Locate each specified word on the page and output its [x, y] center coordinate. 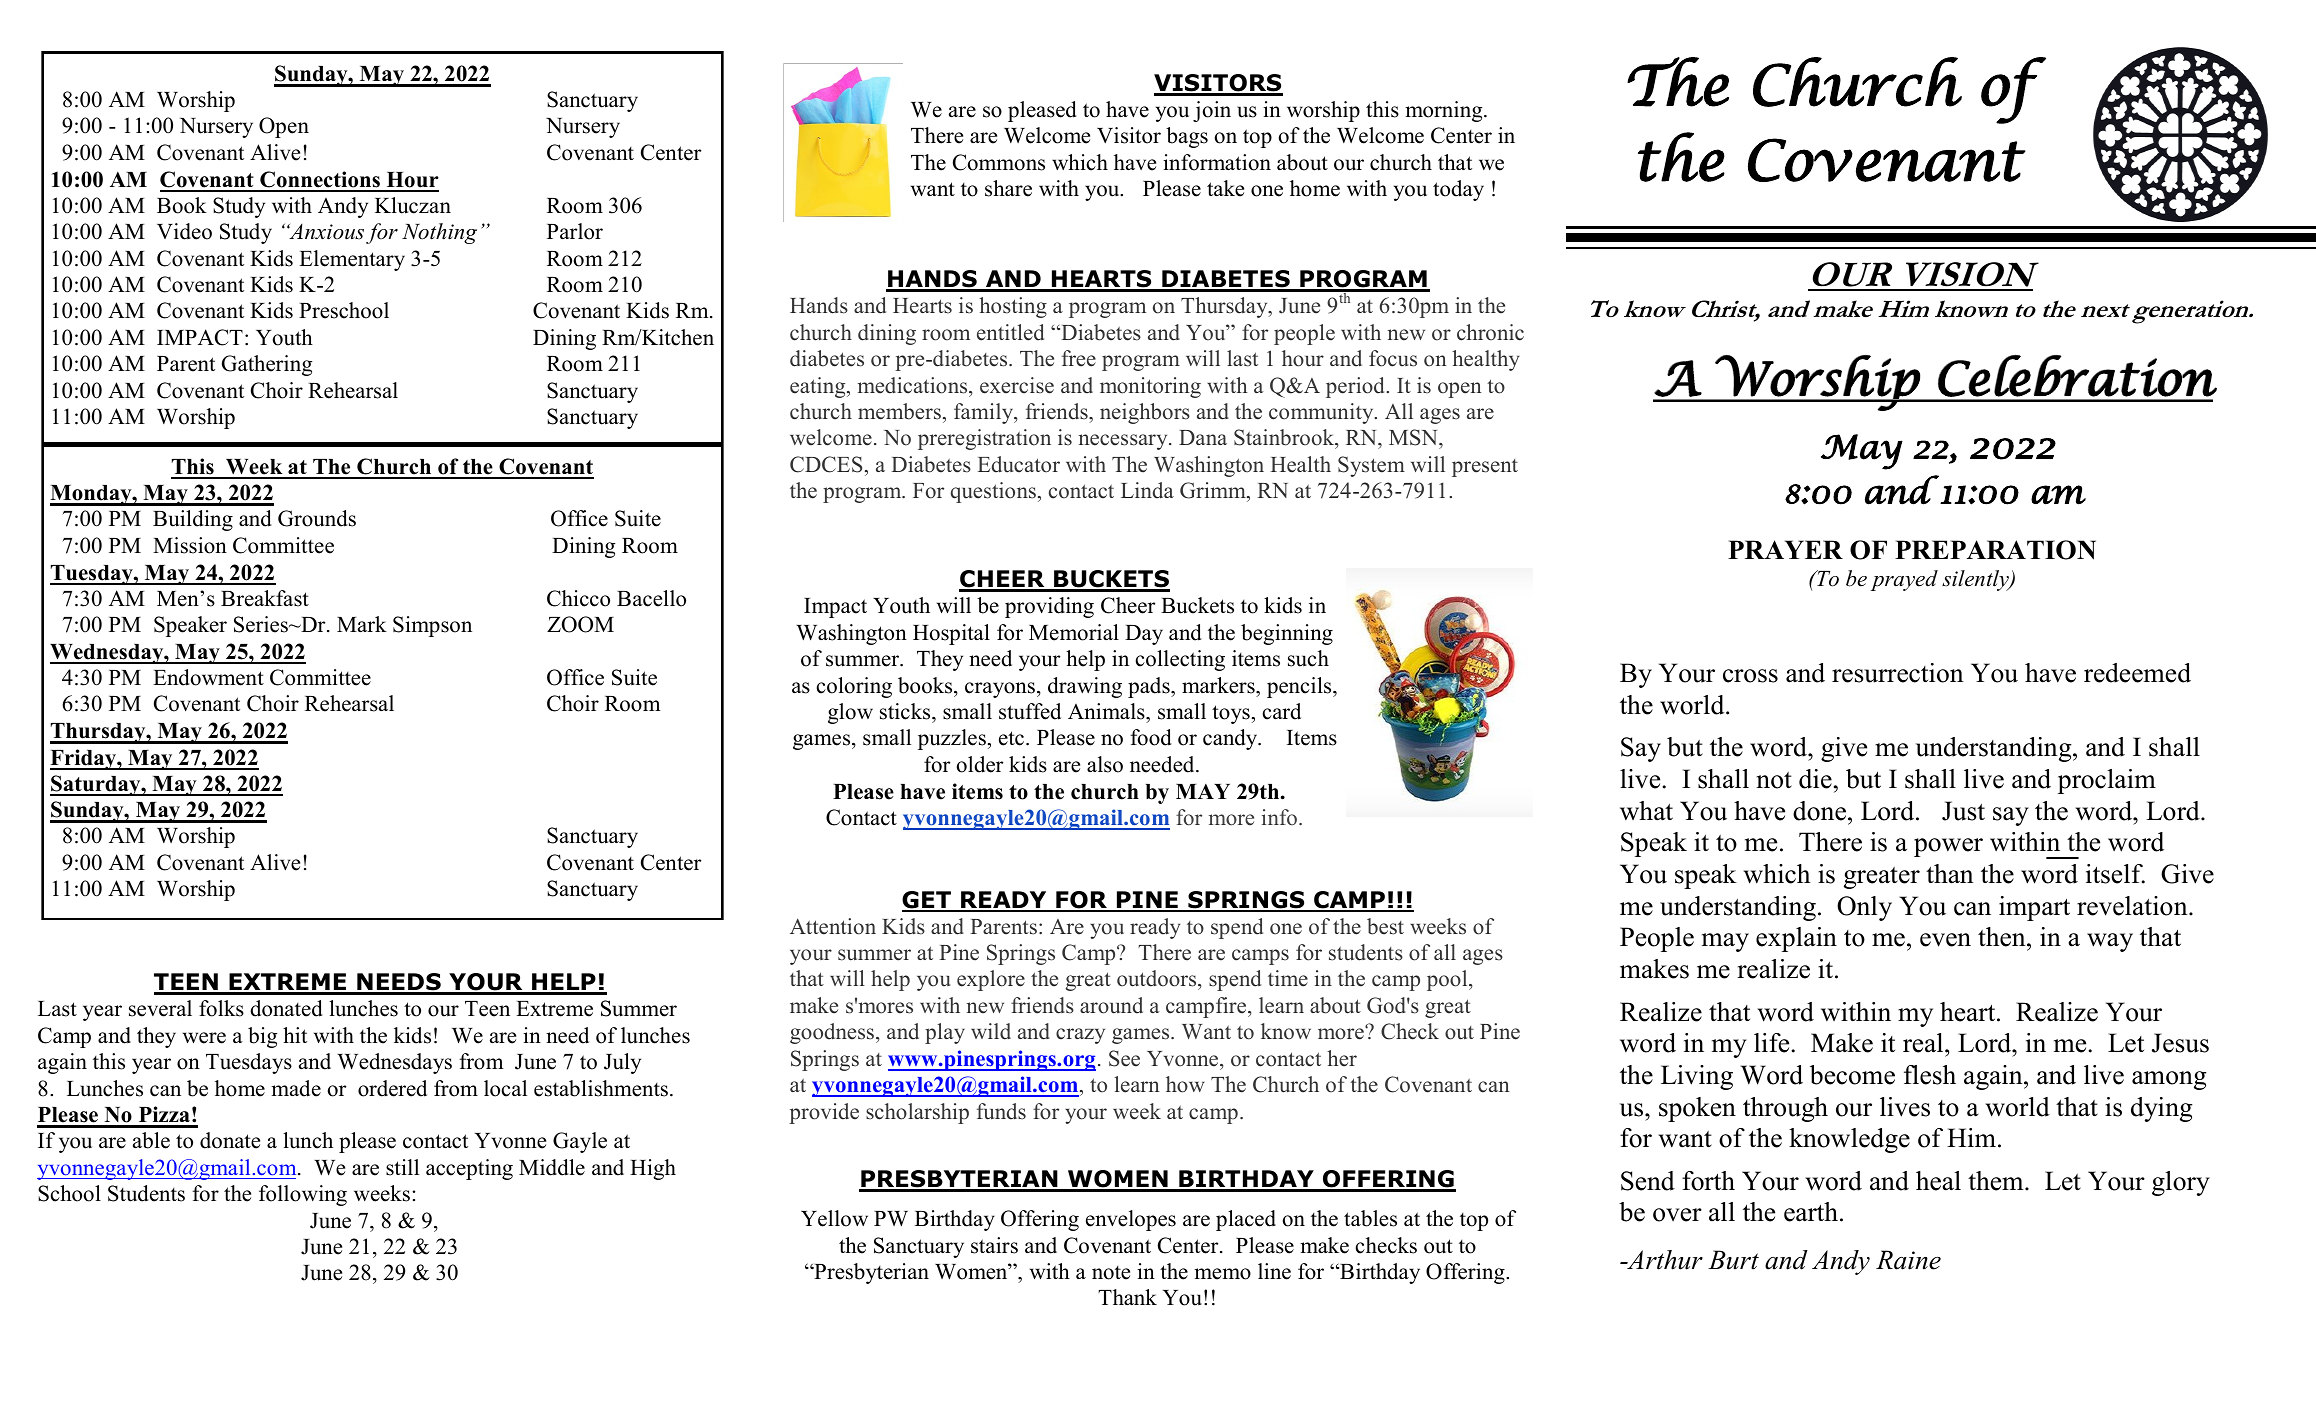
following [303, 1195]
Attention [833, 926]
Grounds [317, 518]
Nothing [439, 233]
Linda [1147, 490]
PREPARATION [1995, 550]
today [1458, 190]
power [1948, 847]
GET [927, 901]
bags [1187, 137]
